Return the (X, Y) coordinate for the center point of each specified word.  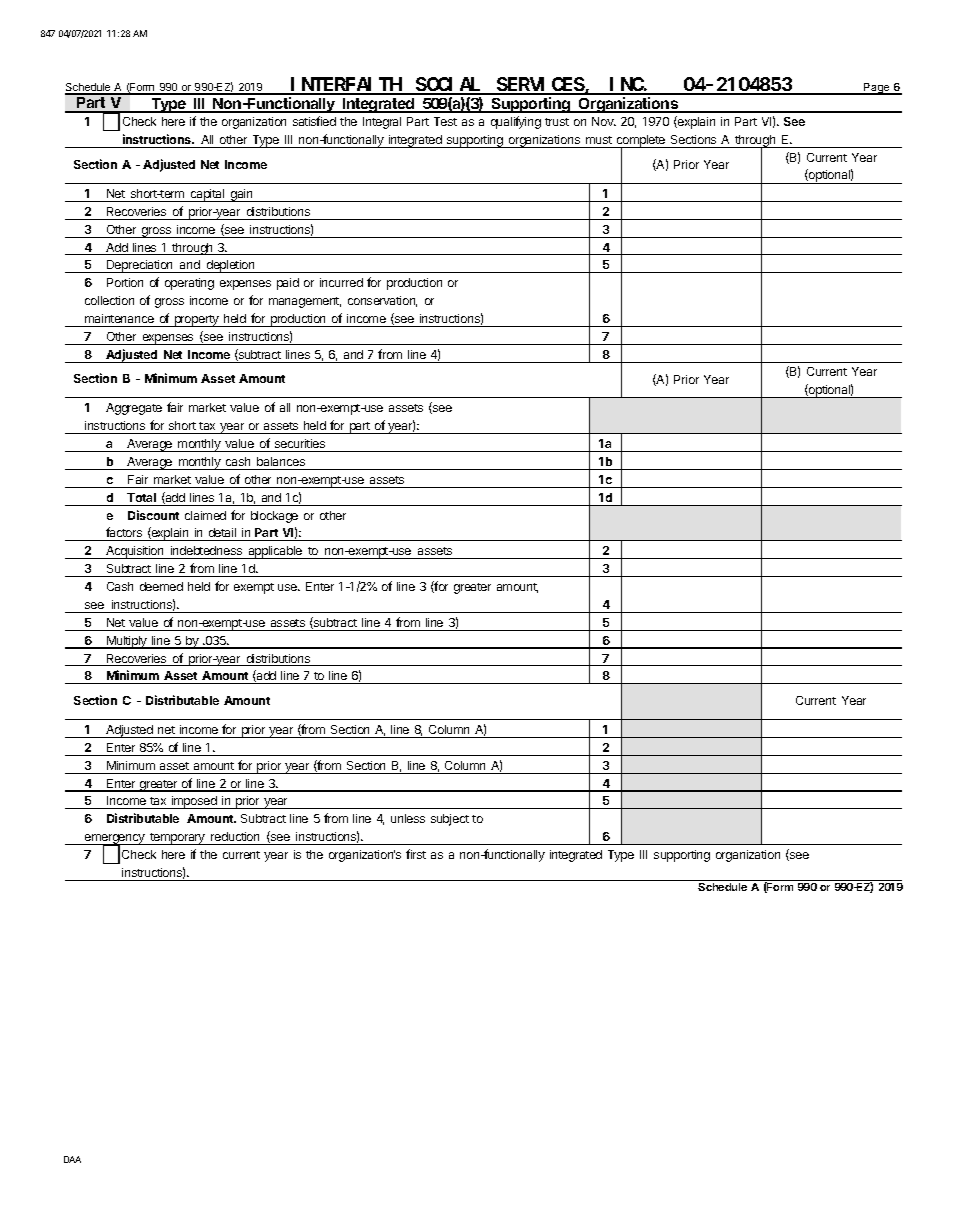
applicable (275, 552)
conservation (382, 301)
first (416, 854)
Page (876, 89)
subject (450, 820)
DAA (72, 1159)
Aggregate (134, 409)
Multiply (127, 642)
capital (207, 195)
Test (445, 121)
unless (408, 818)
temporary (177, 839)
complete (641, 142)
